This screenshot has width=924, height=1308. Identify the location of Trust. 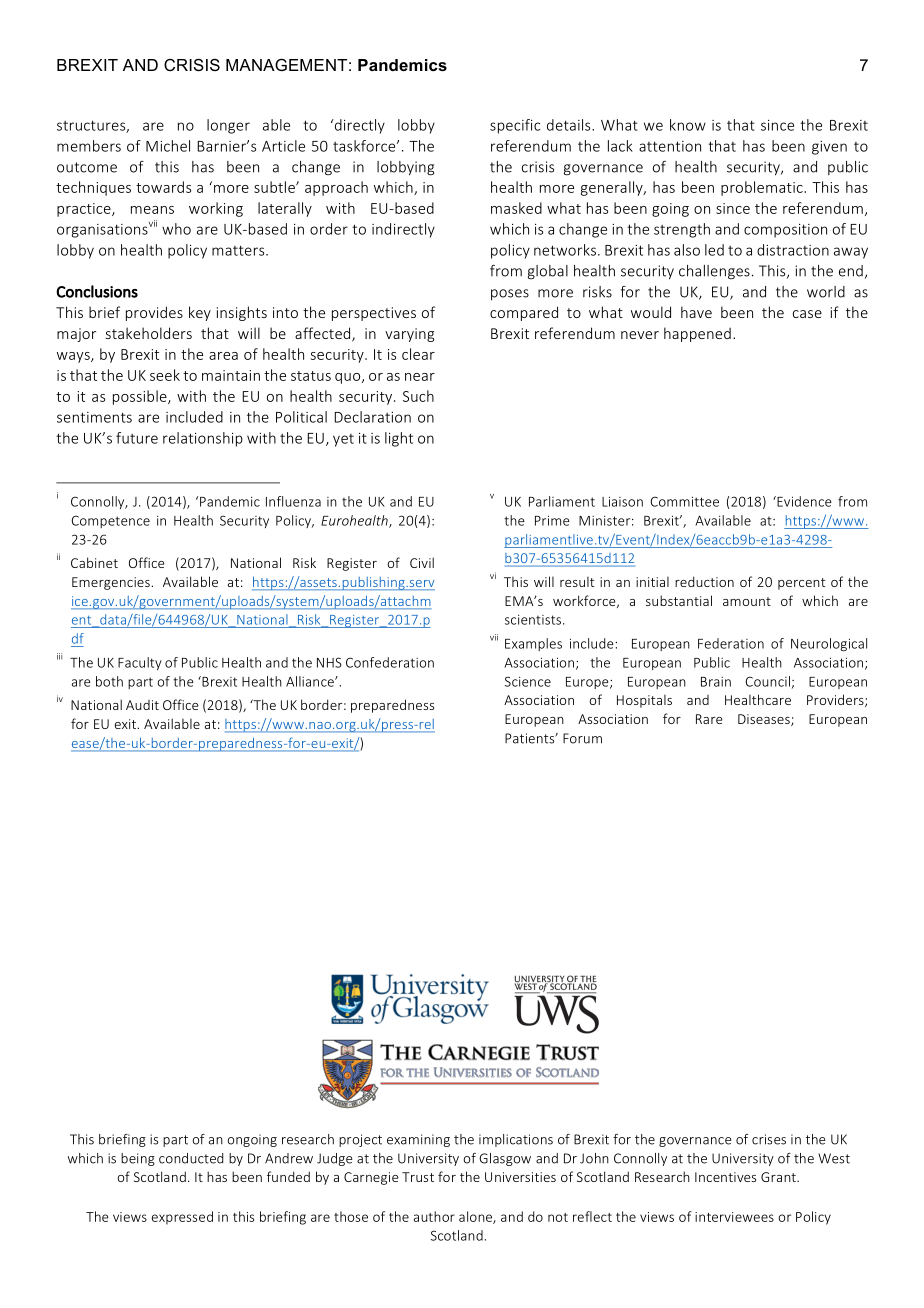
(418, 1177).
